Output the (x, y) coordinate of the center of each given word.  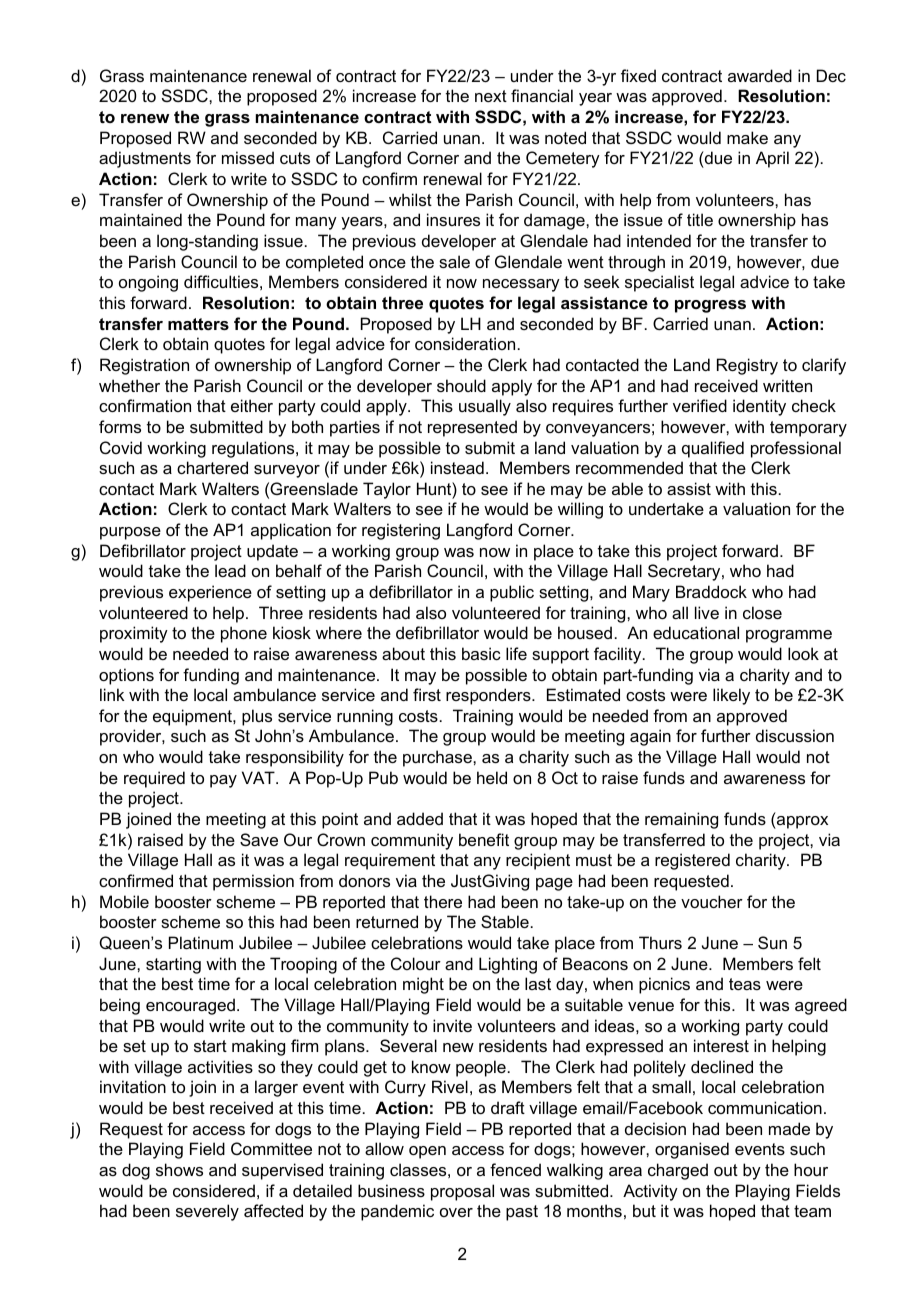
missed (248, 157)
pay (223, 781)
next (491, 96)
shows (179, 1169)
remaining (681, 820)
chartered (212, 467)
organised (692, 1150)
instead (457, 467)
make (747, 137)
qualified (713, 449)
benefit (484, 839)
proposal (462, 1192)
